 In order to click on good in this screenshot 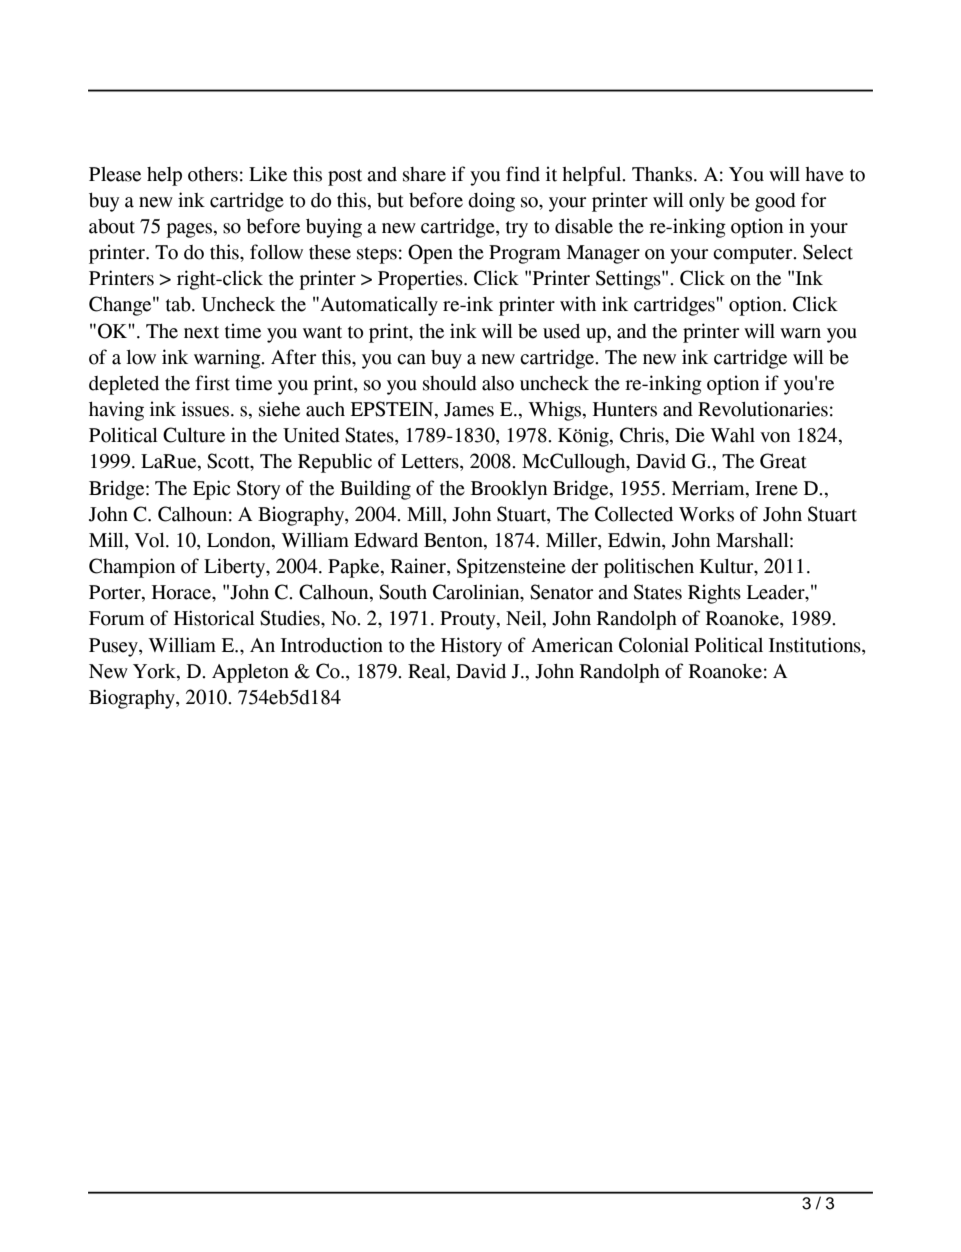, I will do `click(775, 202)`.
